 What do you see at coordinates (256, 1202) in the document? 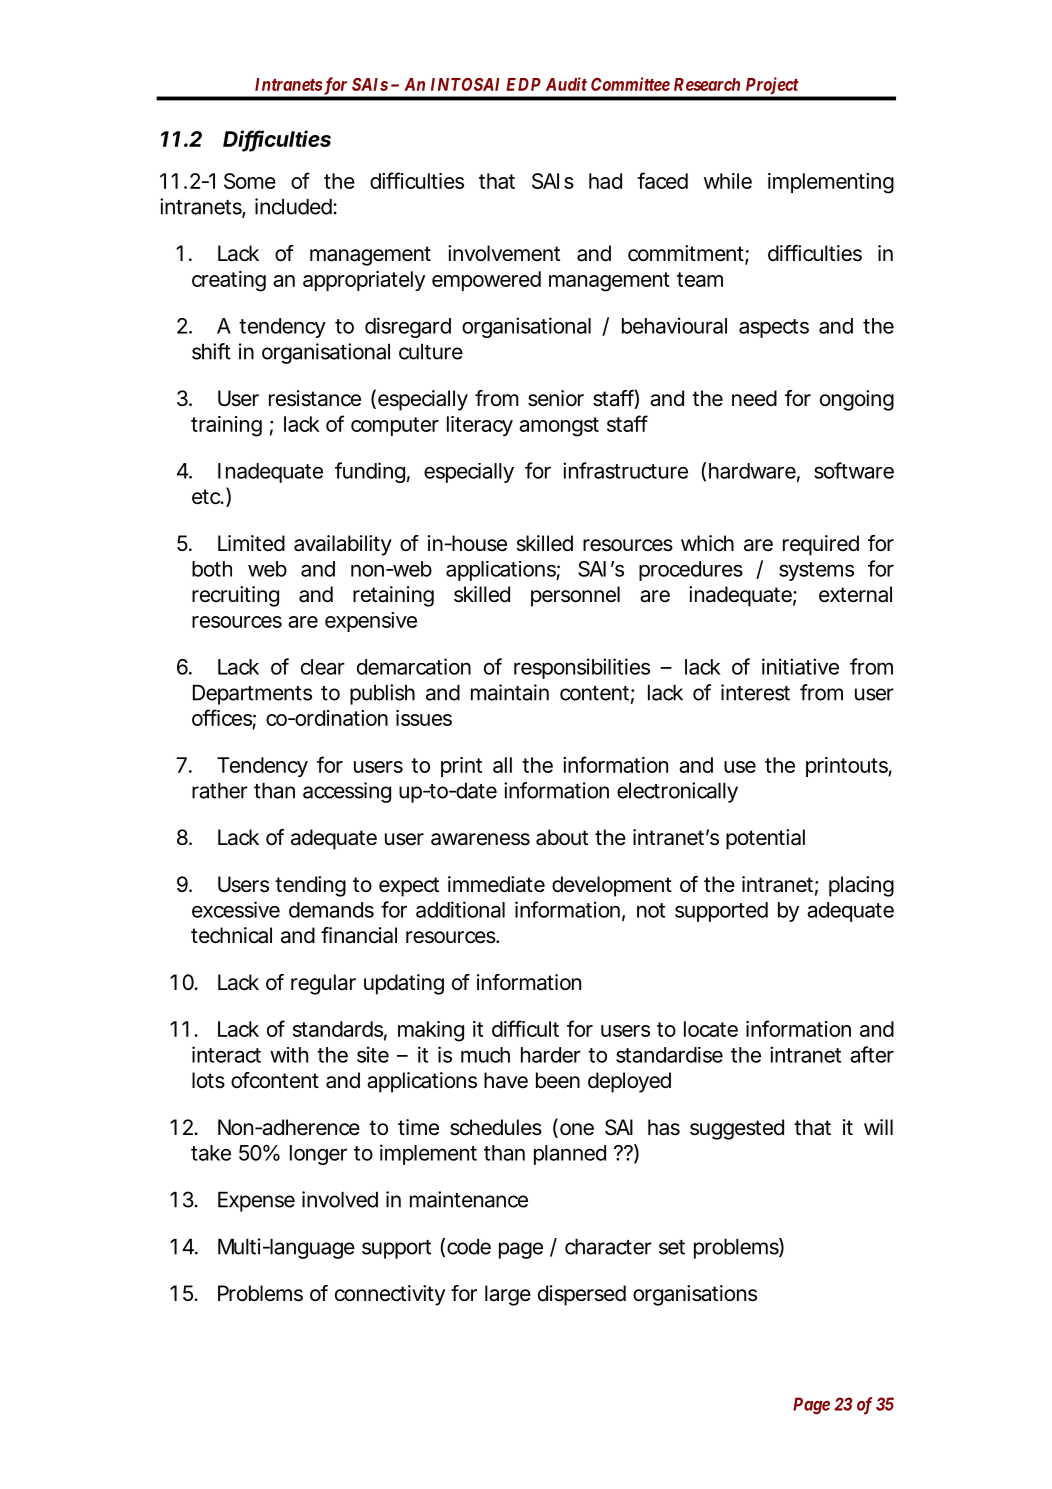
I see `Expense` at bounding box center [256, 1202].
